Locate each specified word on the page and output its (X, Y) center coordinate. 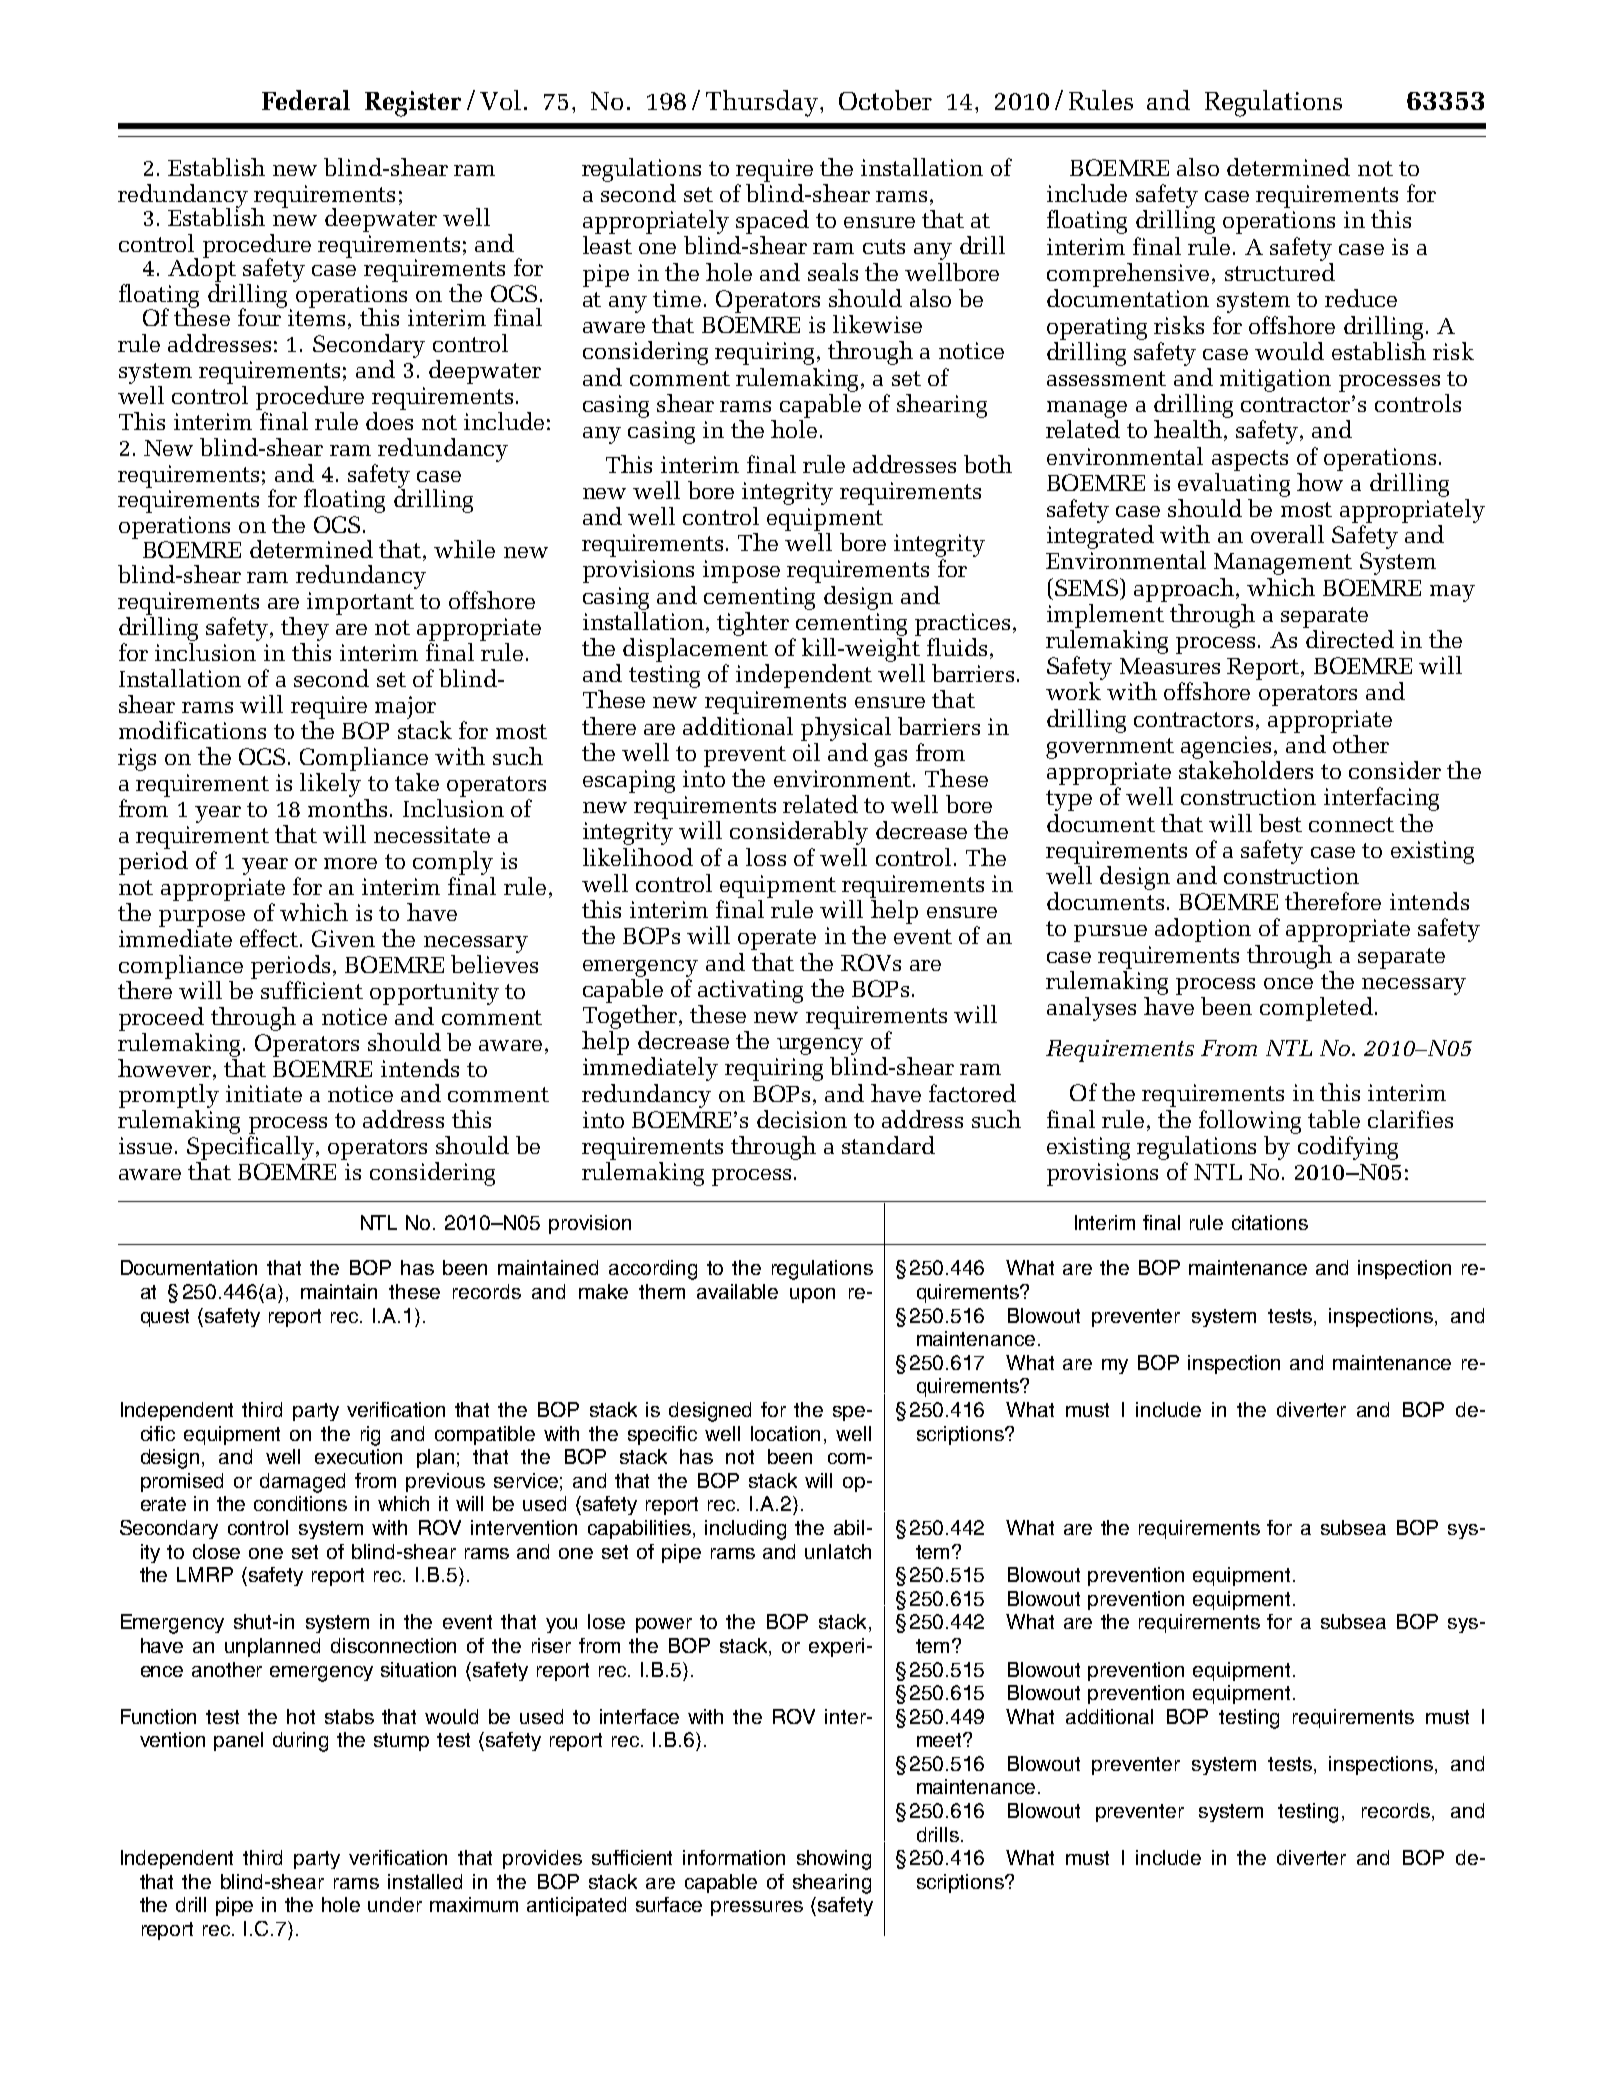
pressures (757, 1908)
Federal (306, 100)
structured (1280, 272)
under (395, 1904)
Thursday (763, 103)
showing (834, 1860)
